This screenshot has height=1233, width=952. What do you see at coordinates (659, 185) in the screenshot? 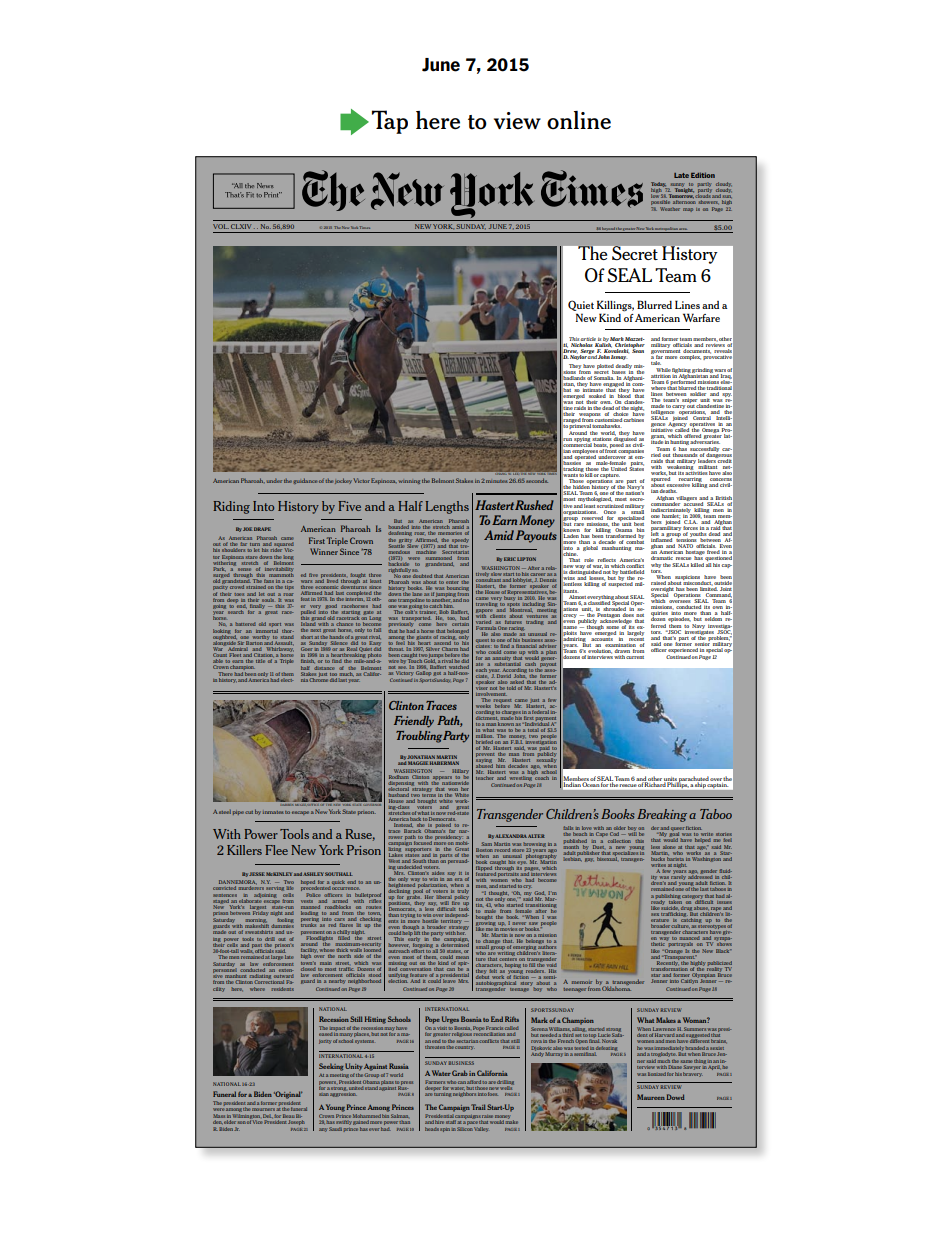
I see `Today` at bounding box center [659, 185].
